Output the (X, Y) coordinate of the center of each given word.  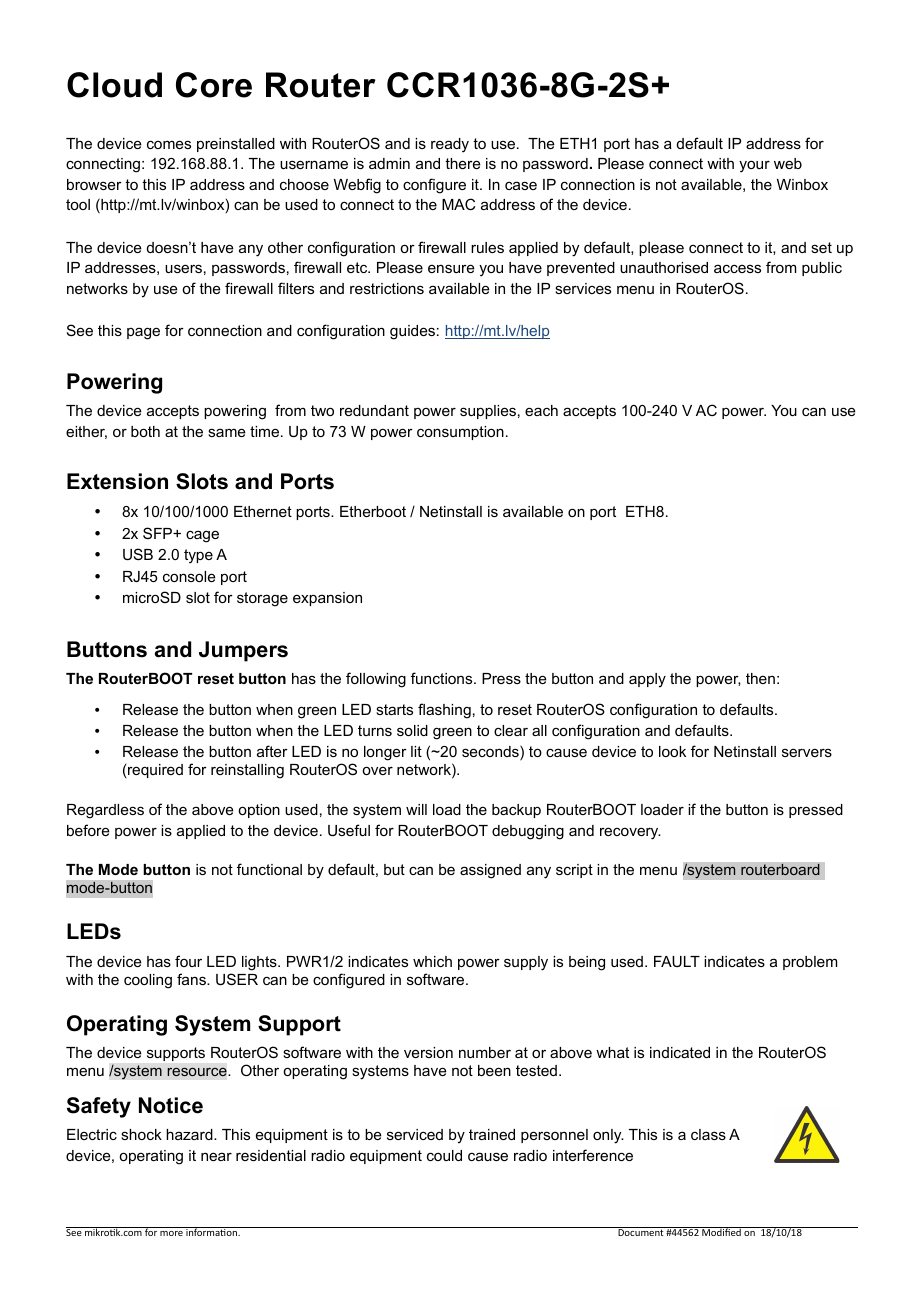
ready (450, 145)
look (672, 751)
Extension (117, 481)
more (171, 1233)
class (708, 1134)
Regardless (105, 811)
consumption (460, 433)
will (416, 809)
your (754, 166)
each (541, 410)
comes (169, 144)
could (444, 1155)
